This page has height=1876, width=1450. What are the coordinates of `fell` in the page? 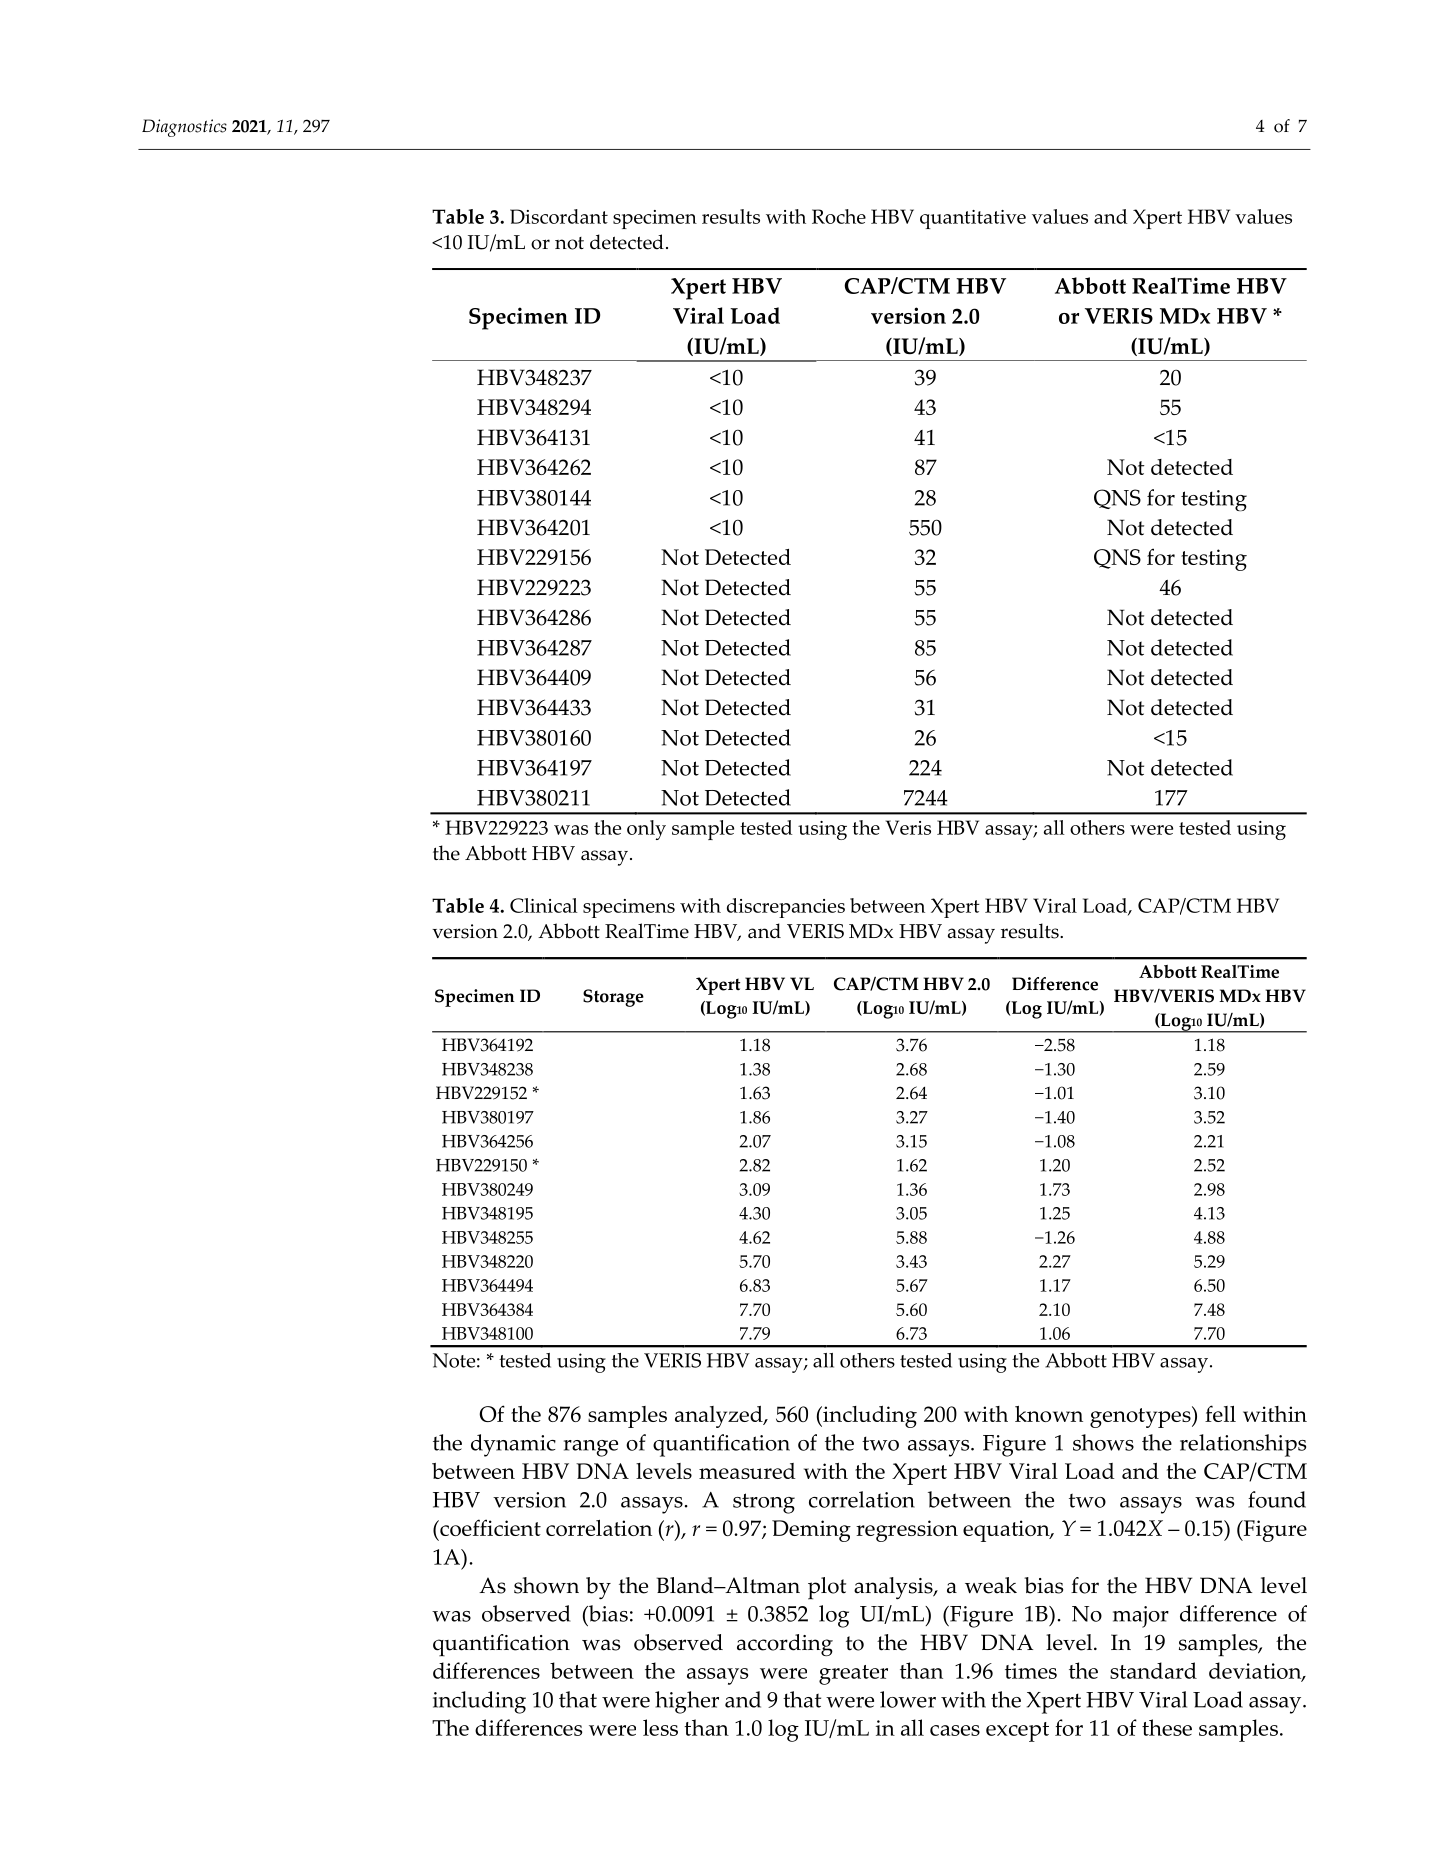 It's located at (1220, 1413).
